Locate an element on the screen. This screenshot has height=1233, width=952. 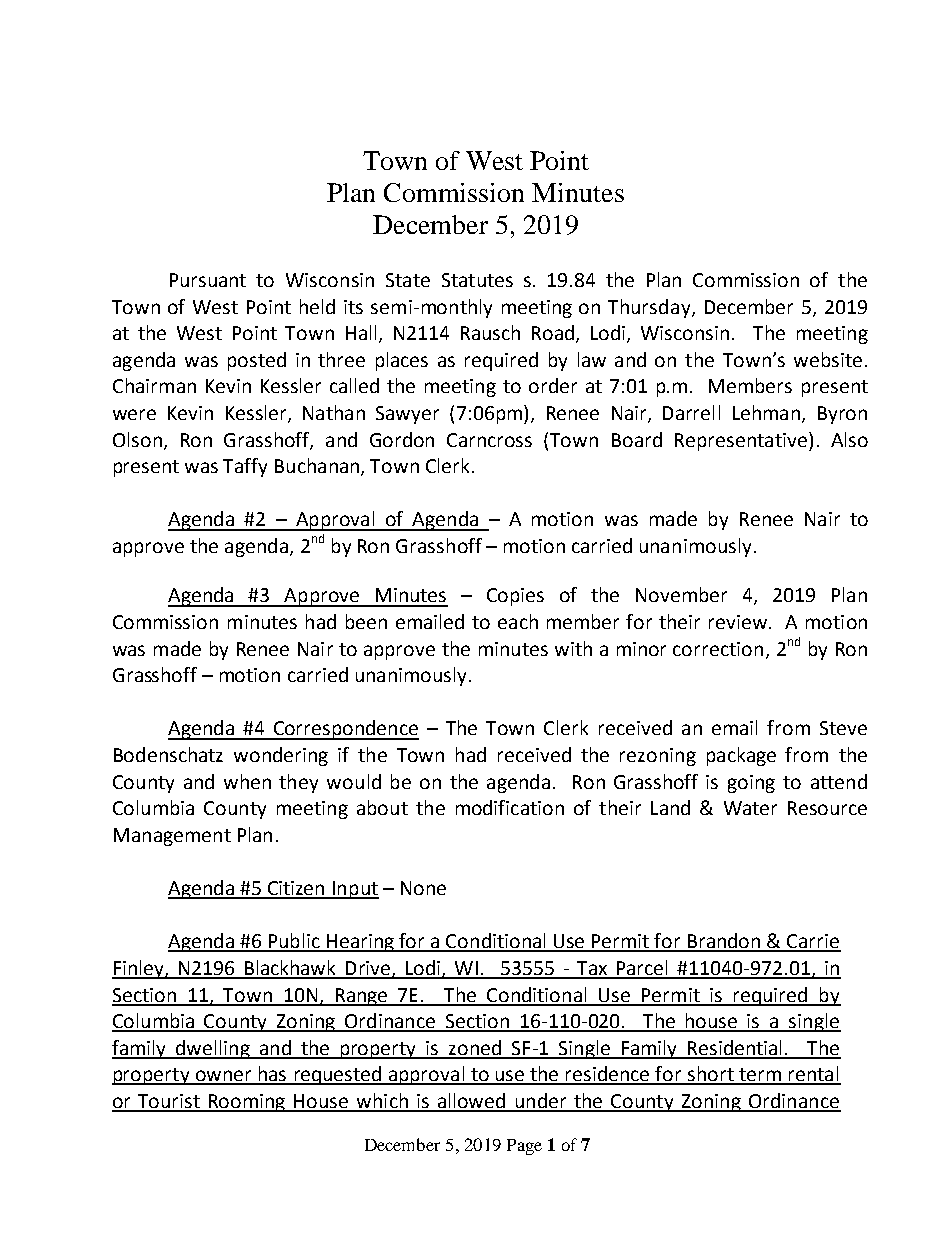
package is located at coordinates (741, 756).
